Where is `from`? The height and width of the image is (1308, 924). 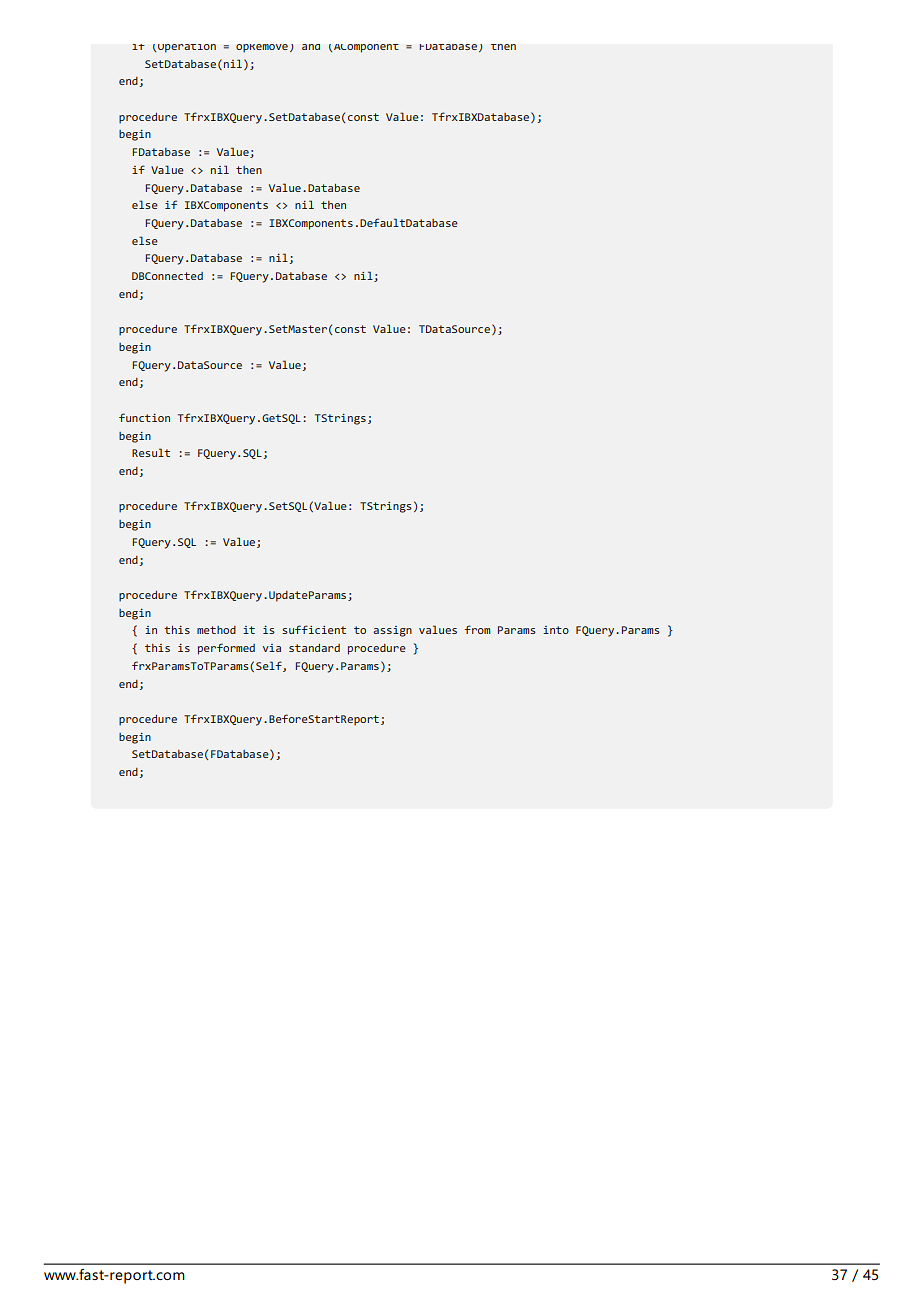
from is located at coordinates (477, 629).
